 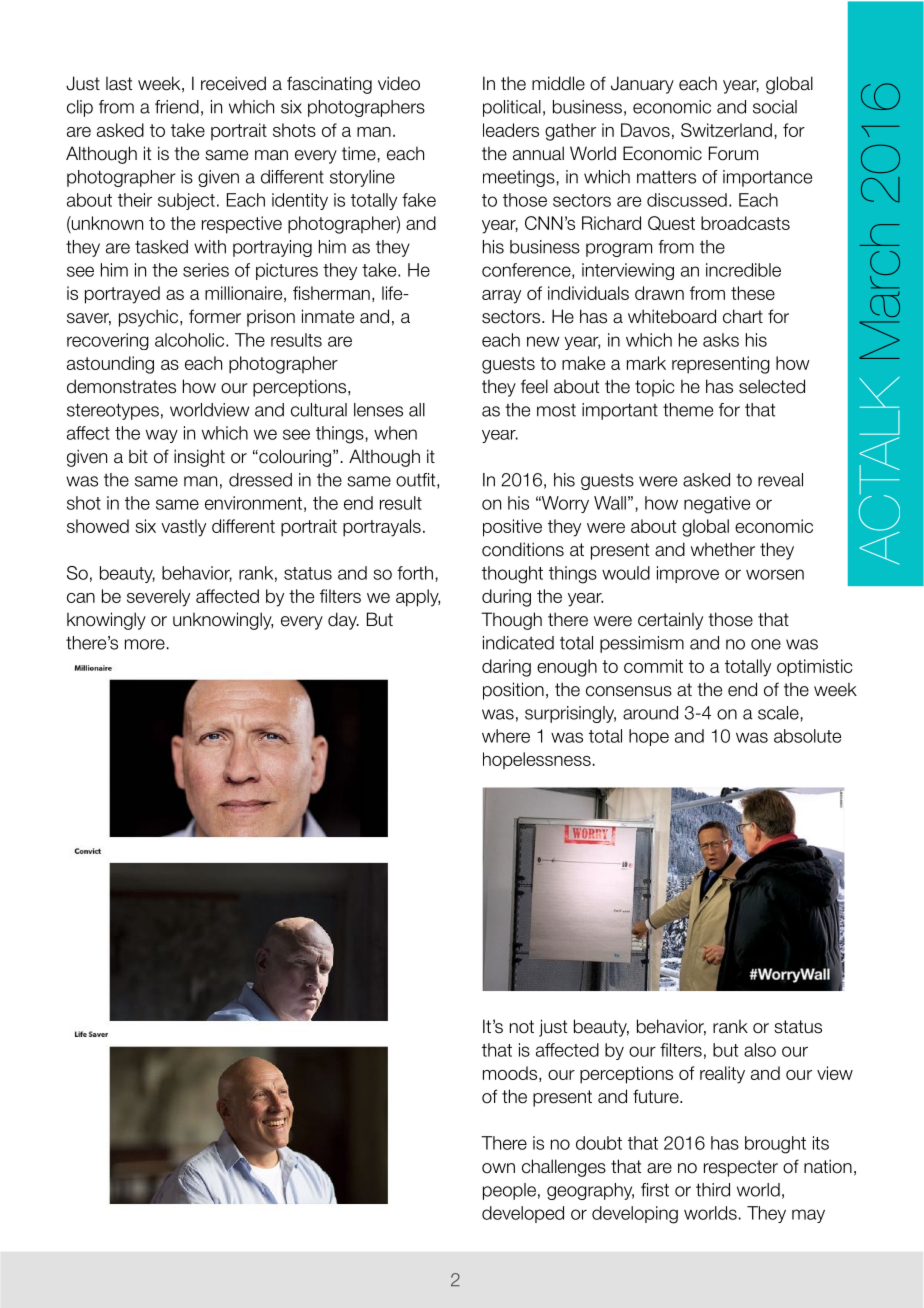 What do you see at coordinates (807, 736) in the image?
I see `absolute` at bounding box center [807, 736].
